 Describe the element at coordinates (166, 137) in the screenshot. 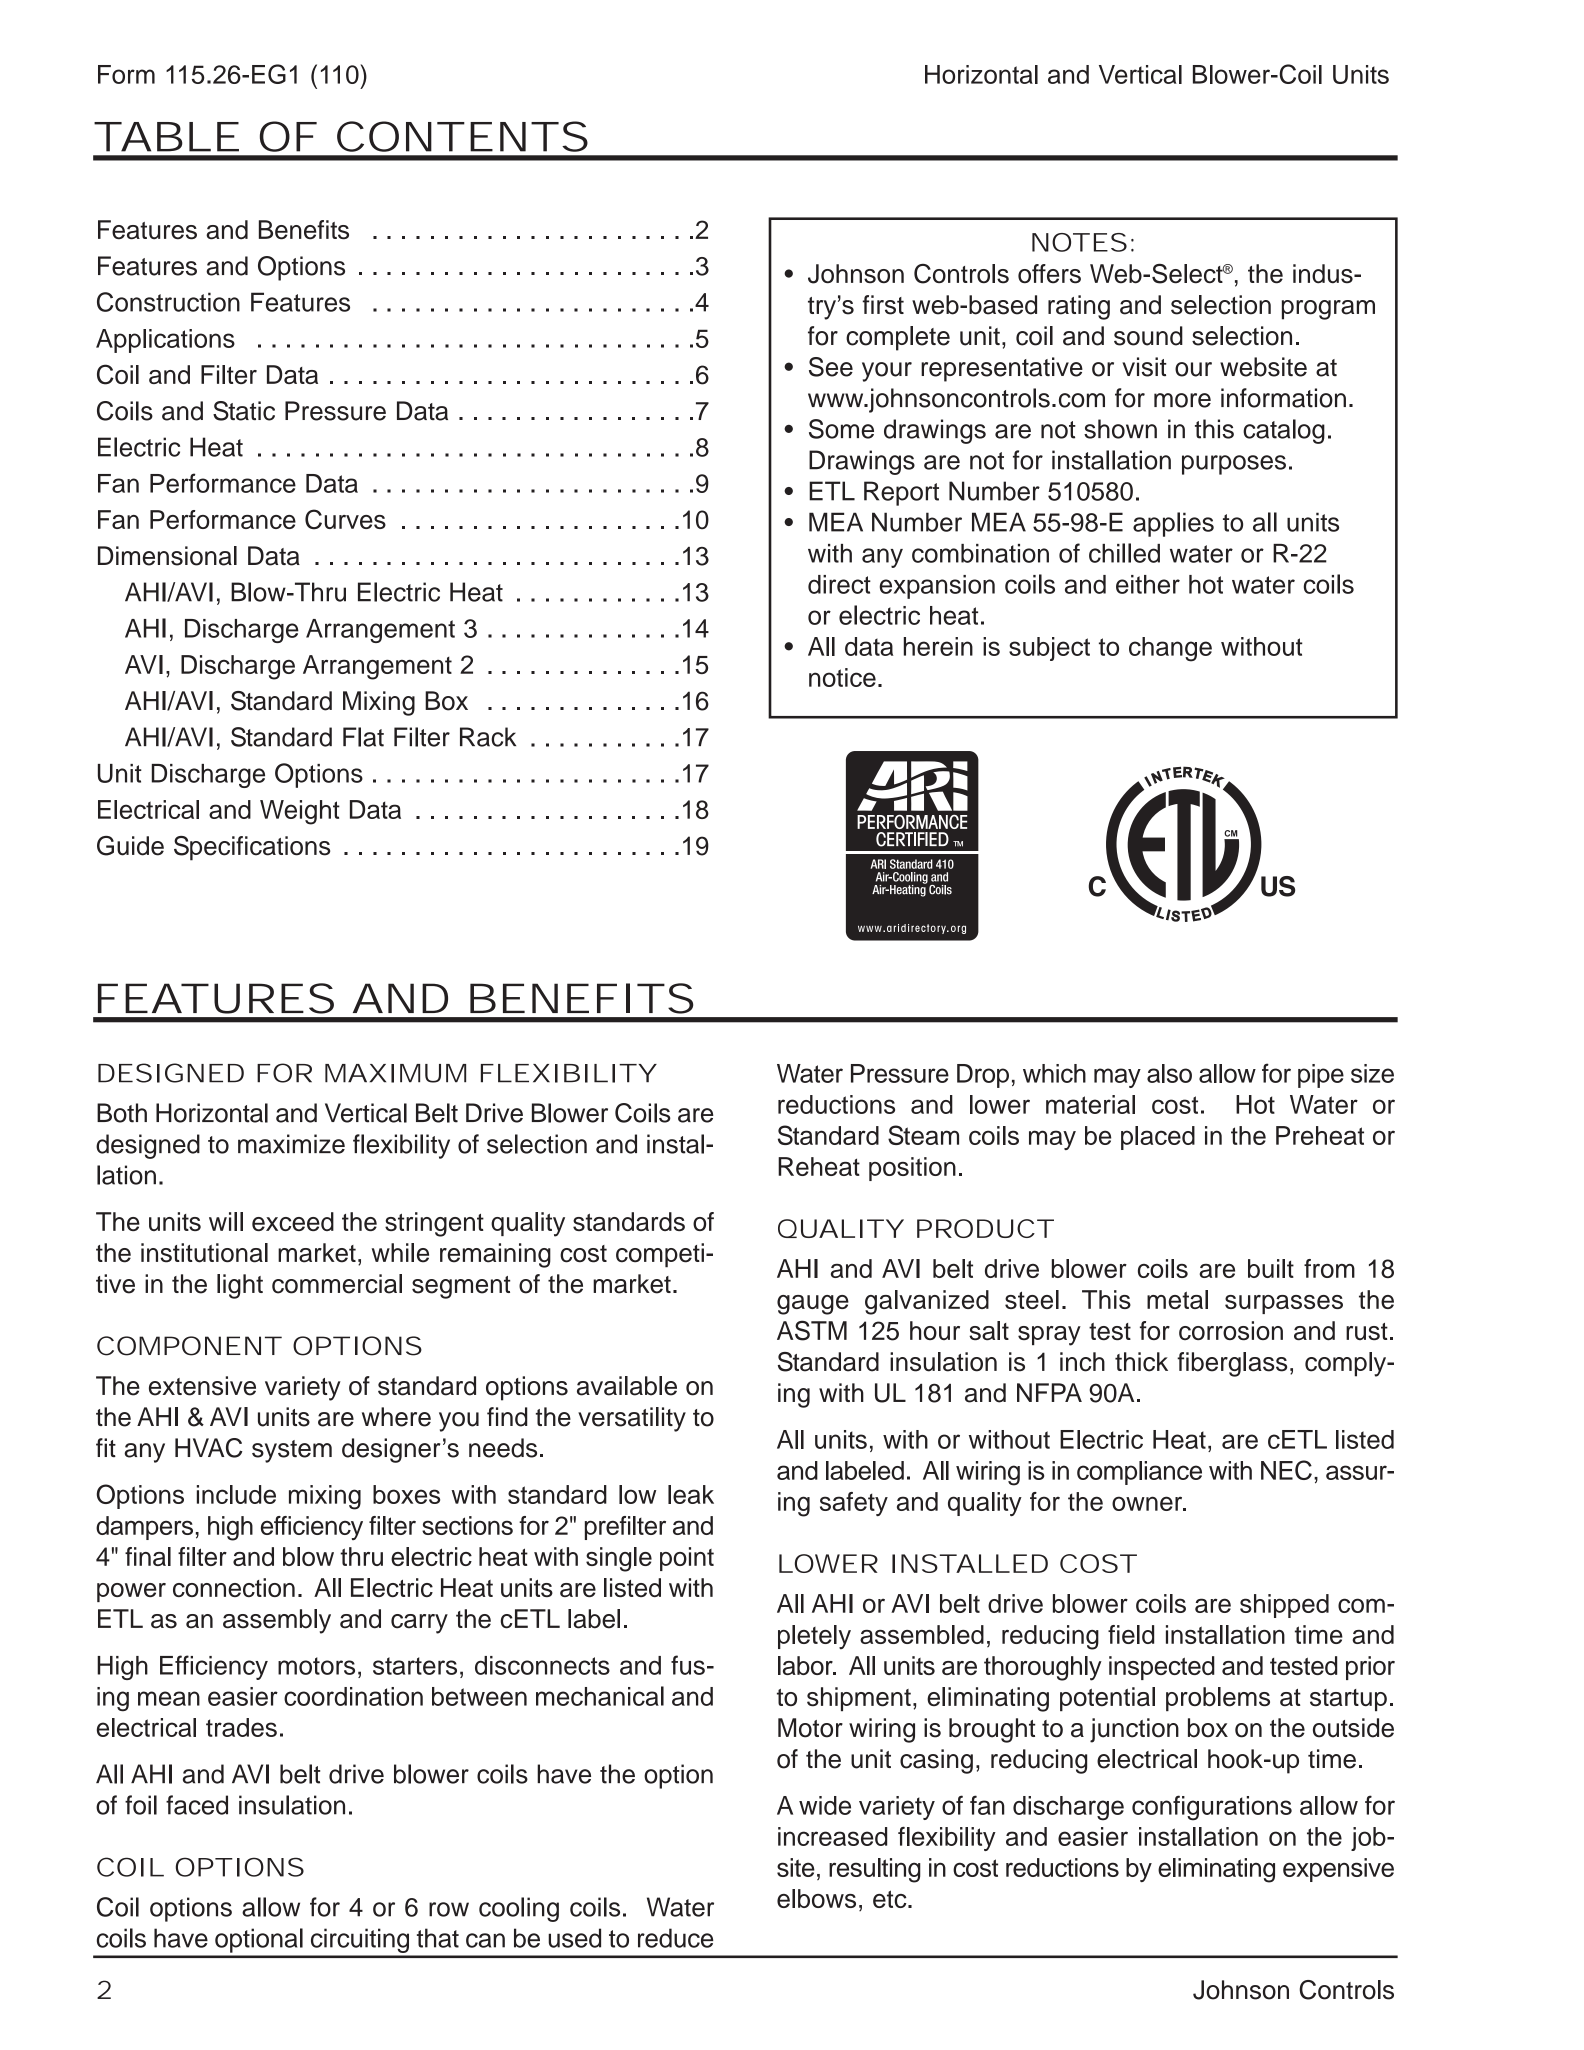

I see `TABLE` at that location.
